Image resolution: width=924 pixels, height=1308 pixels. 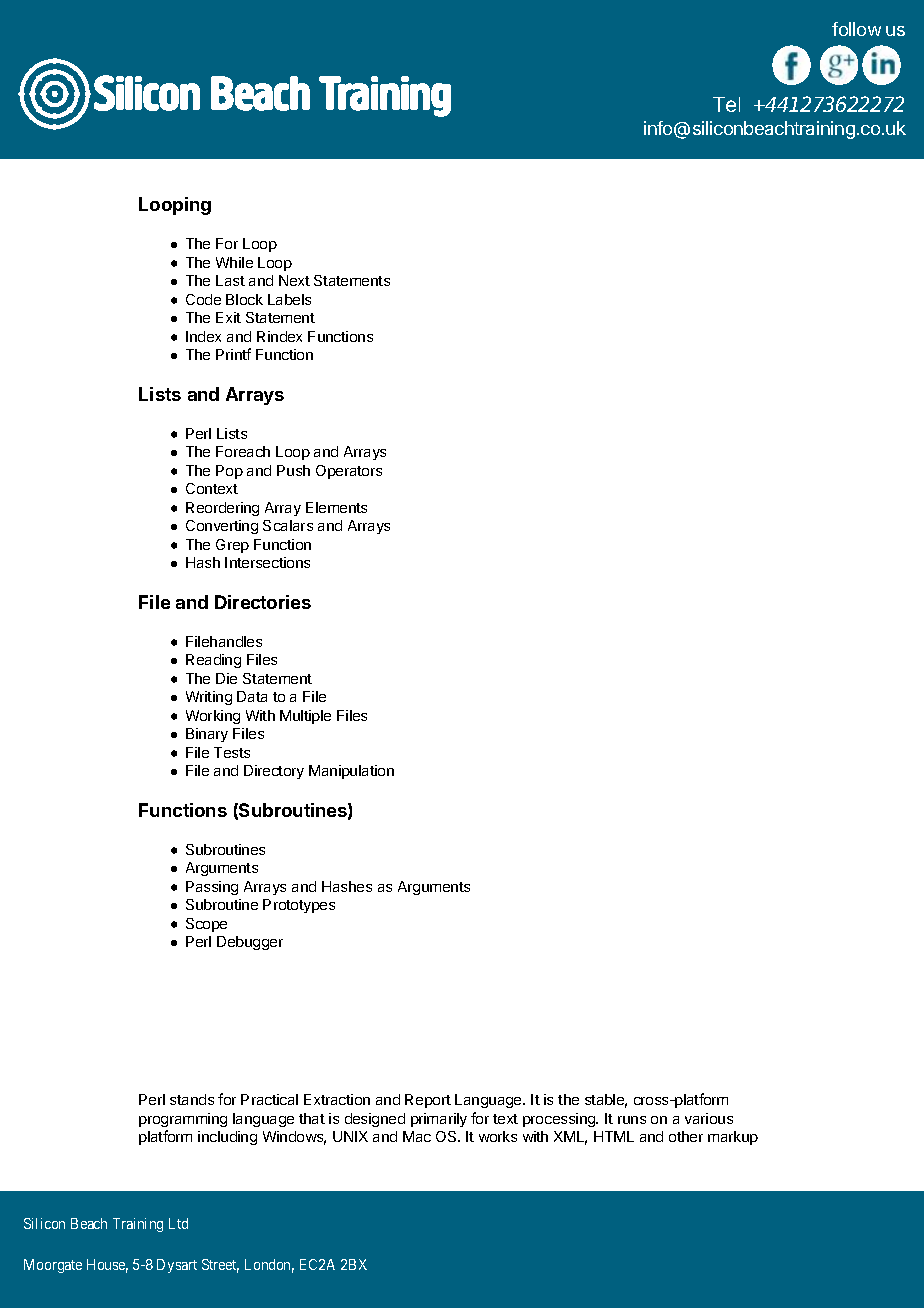 I want to click on Debugger, so click(x=250, y=943).
